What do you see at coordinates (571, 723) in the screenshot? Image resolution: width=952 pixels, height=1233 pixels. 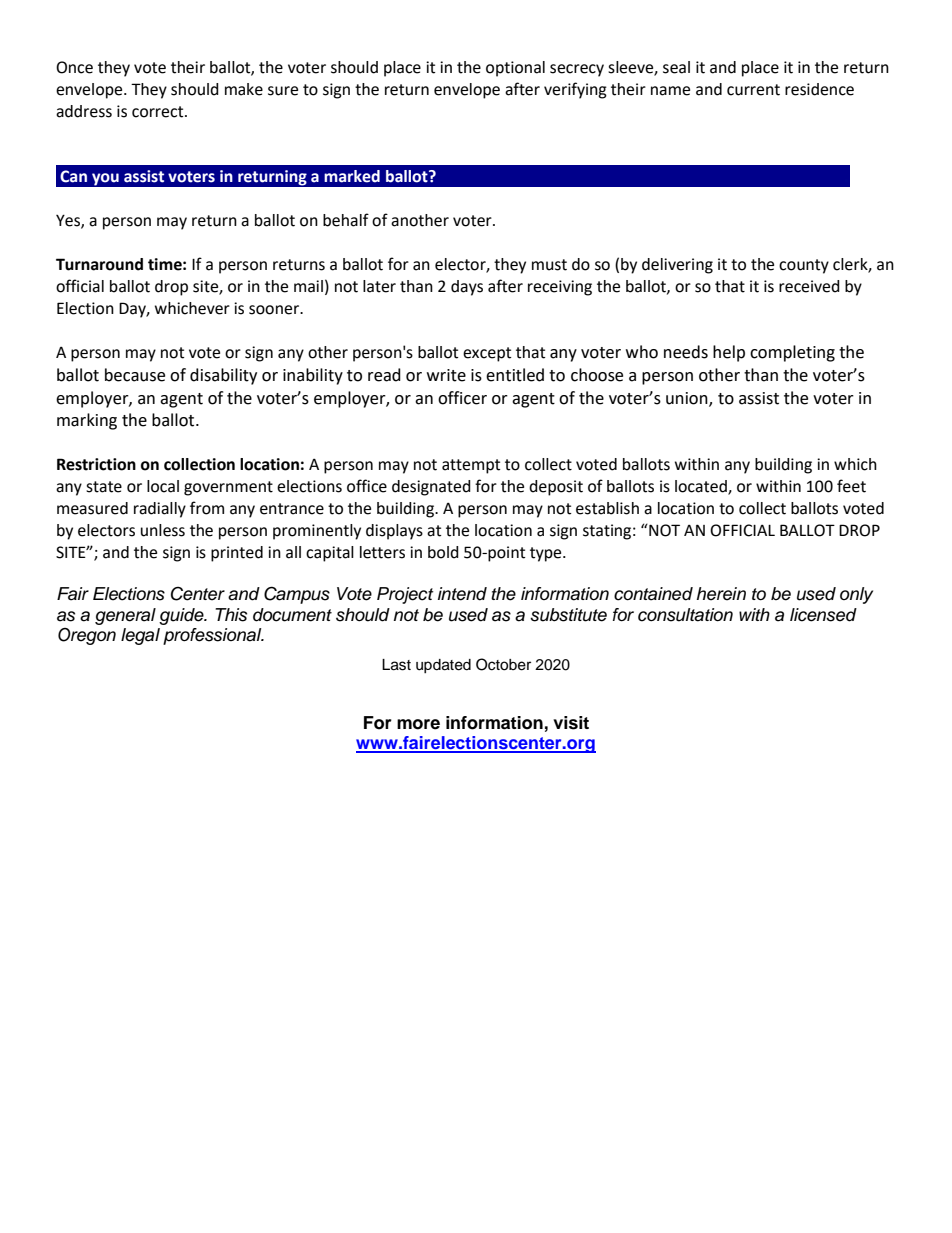 I see `visit` at bounding box center [571, 723].
